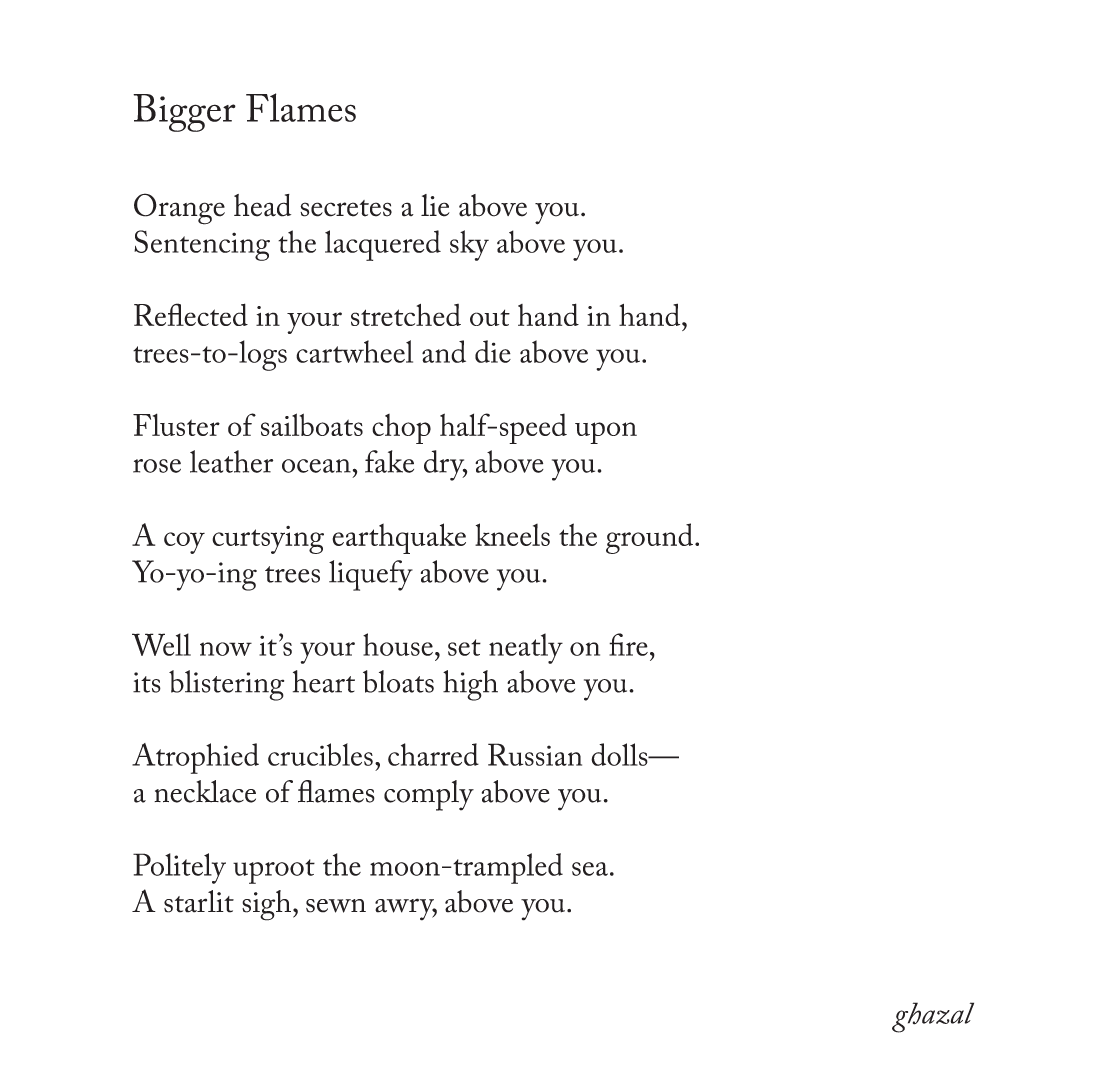 This image has height=1092, width=1100. Describe the element at coordinates (268, 905) in the image. I see `sigh` at that location.
